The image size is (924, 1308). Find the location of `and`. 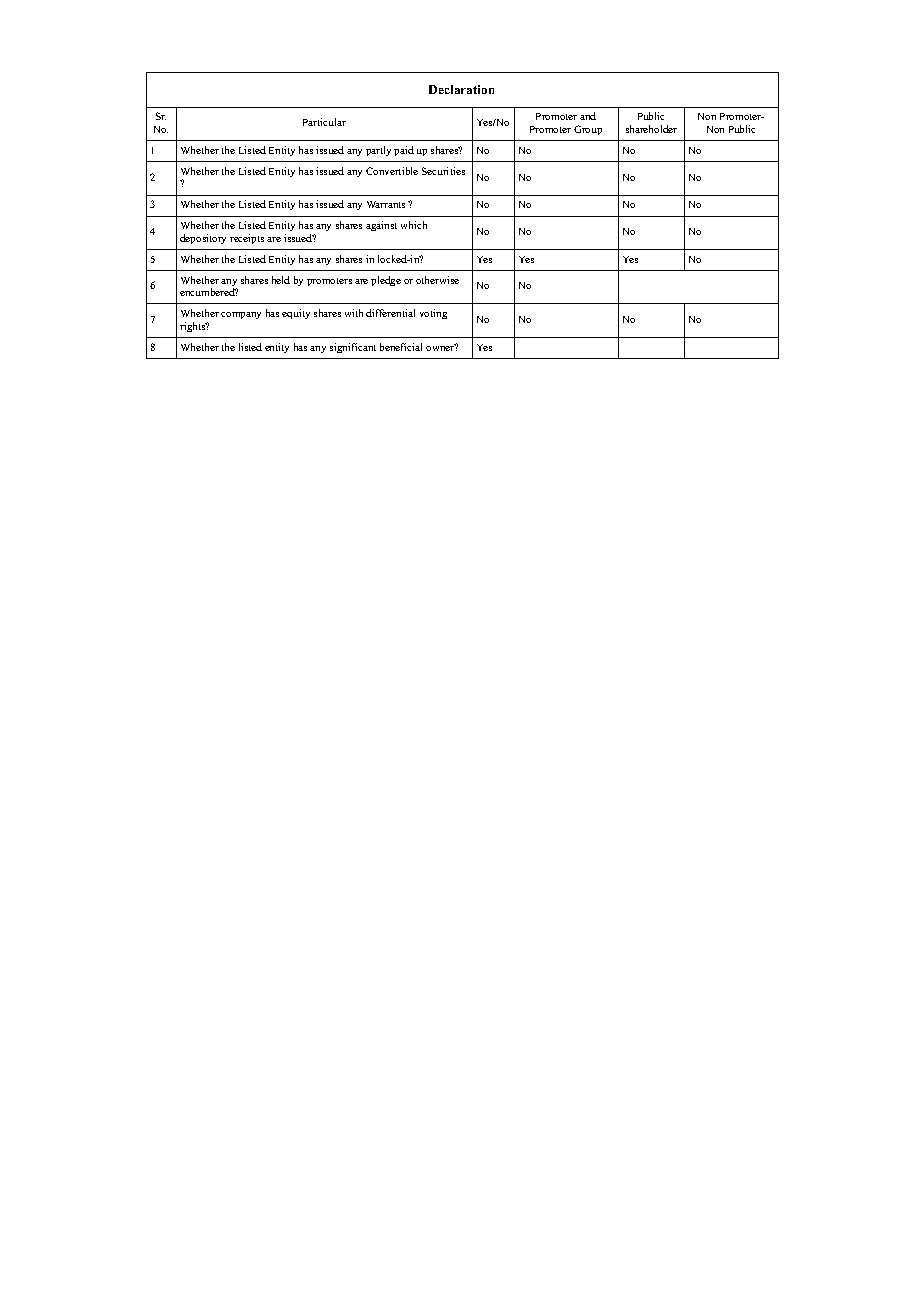

and is located at coordinates (588, 116).
